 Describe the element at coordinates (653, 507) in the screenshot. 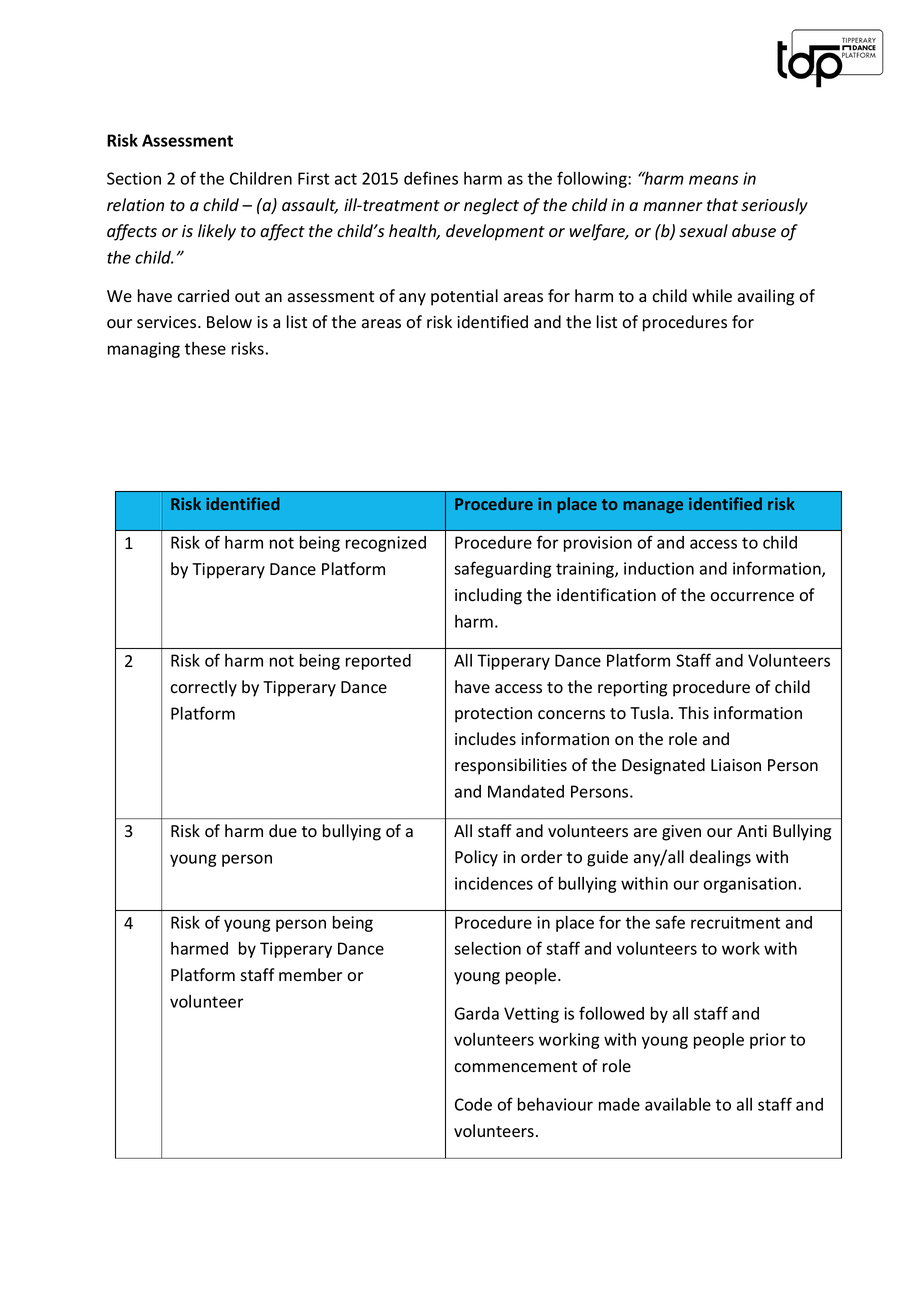

I see `manage` at that location.
